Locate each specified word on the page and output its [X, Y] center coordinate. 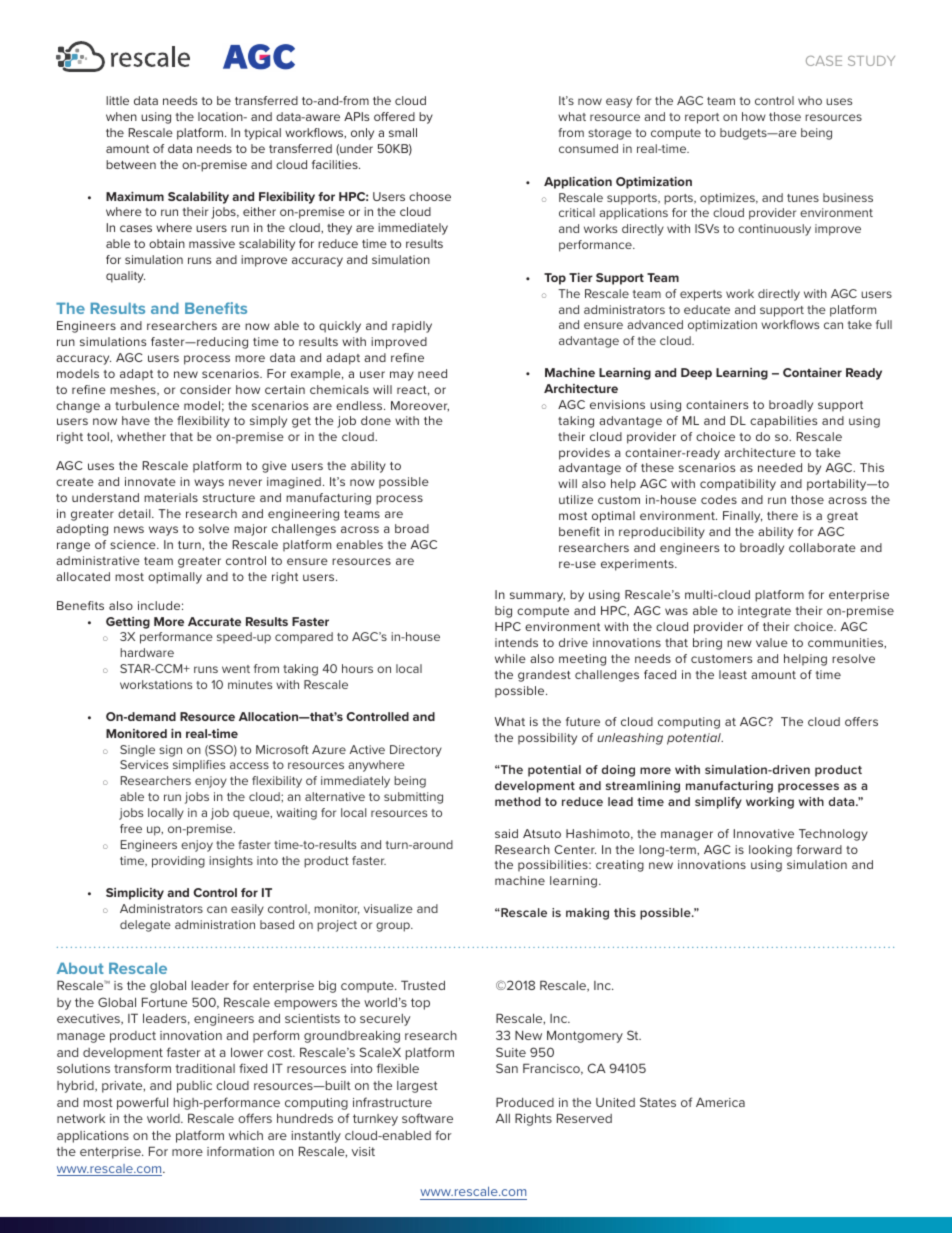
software [427, 1118]
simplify [718, 803]
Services [144, 764]
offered [394, 116]
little [117, 100]
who [810, 100]
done [376, 420]
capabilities [783, 422]
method [518, 801]
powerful [142, 1103]
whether [141, 436]
